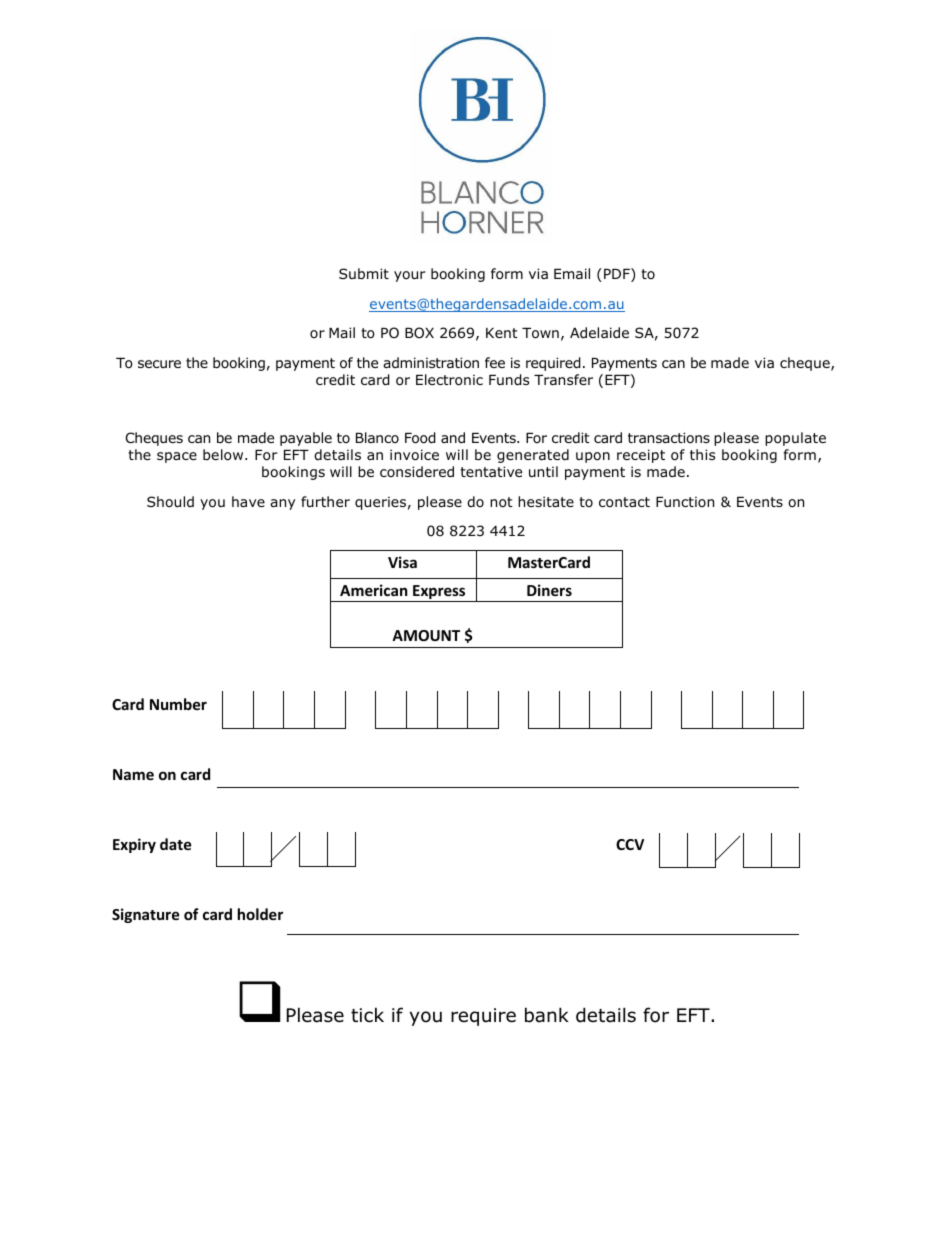 This page has width=952, height=1233. Describe the element at coordinates (178, 704) in the page. I see `Number` at that location.
